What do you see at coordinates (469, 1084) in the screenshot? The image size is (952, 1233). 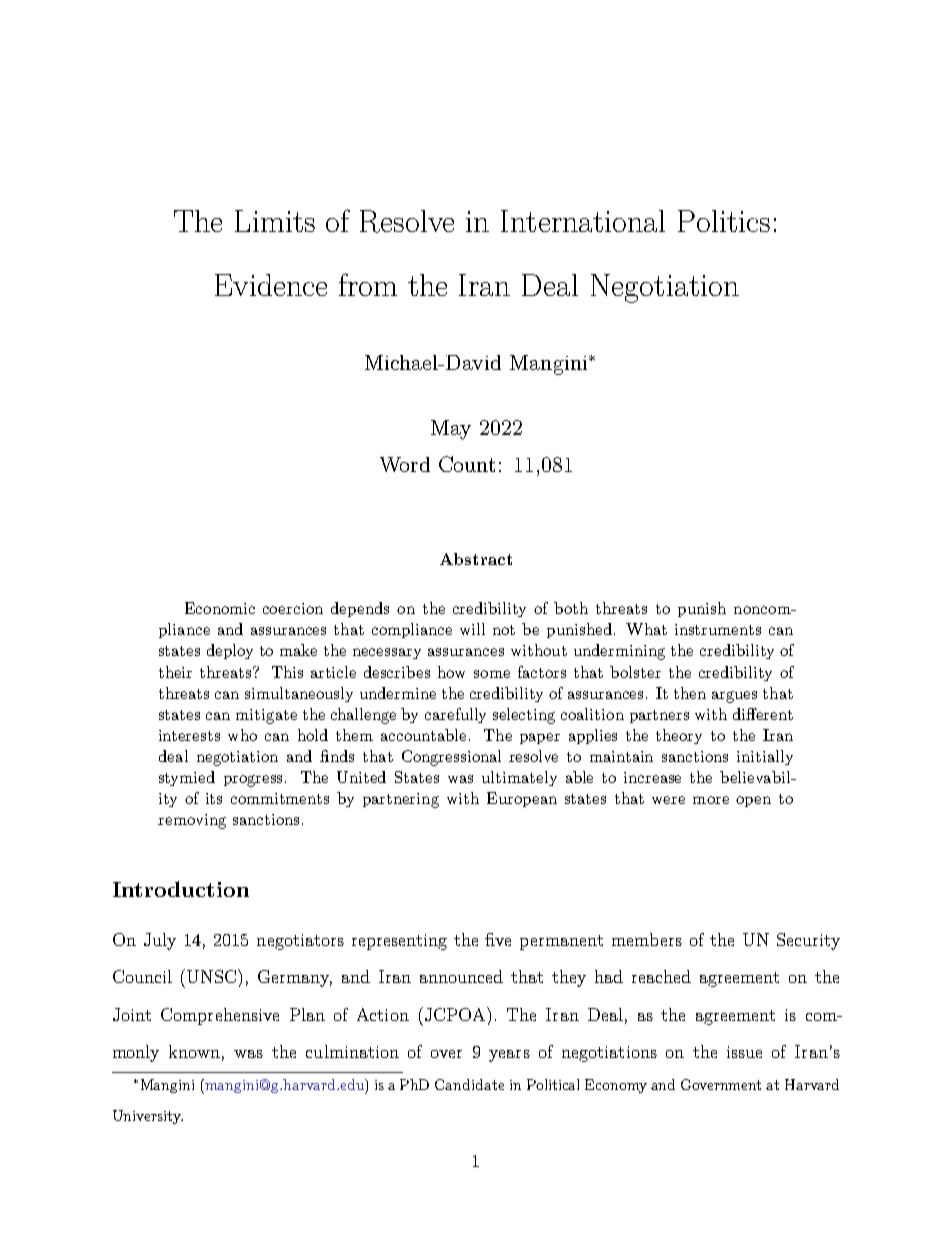 I see `Candidate` at bounding box center [469, 1084].
